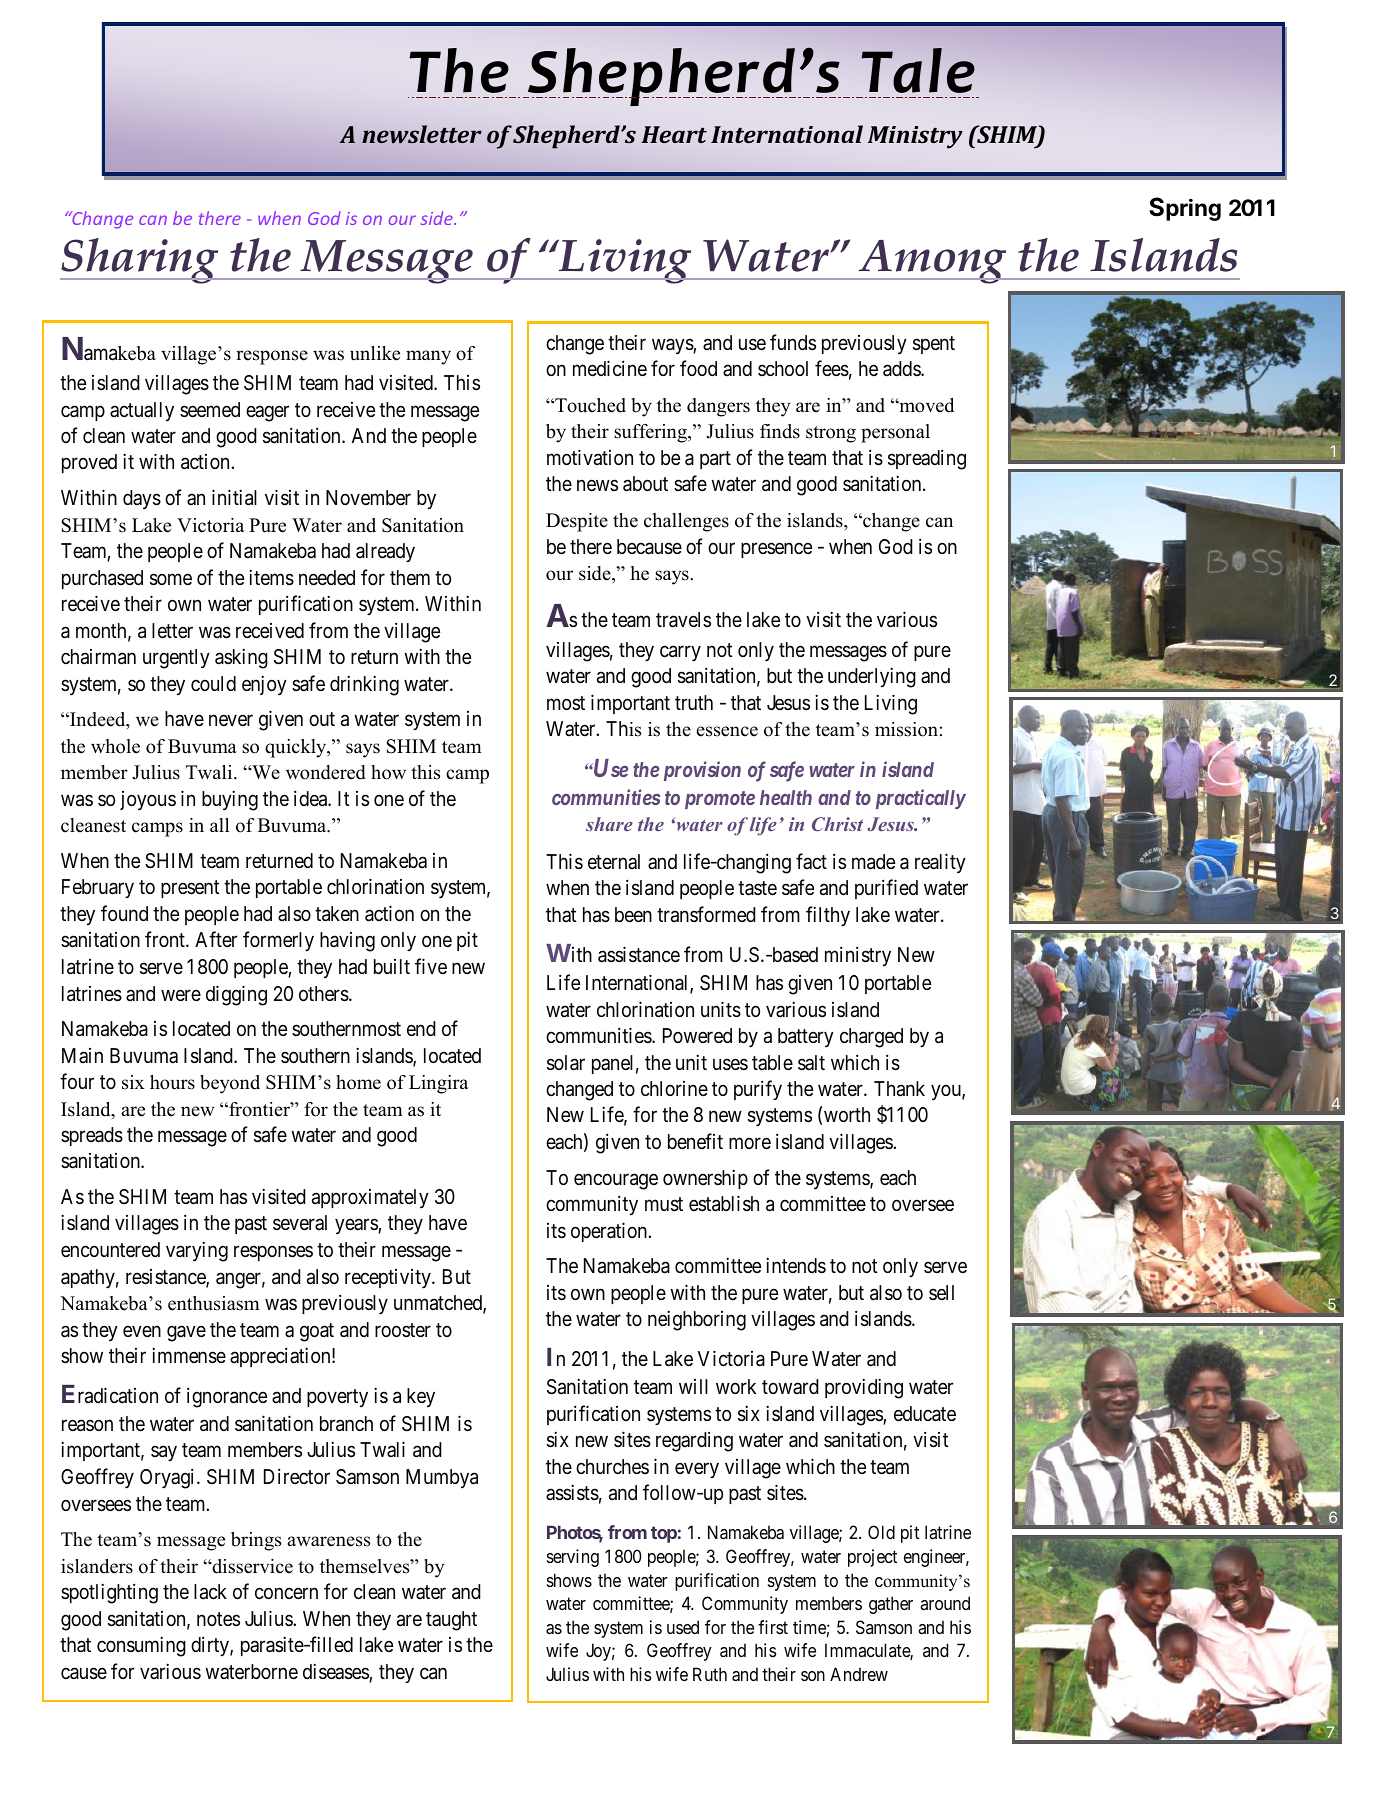 This page has width=1388, height=1796. Describe the element at coordinates (674, 134) in the page. I see `Heart` at that location.
